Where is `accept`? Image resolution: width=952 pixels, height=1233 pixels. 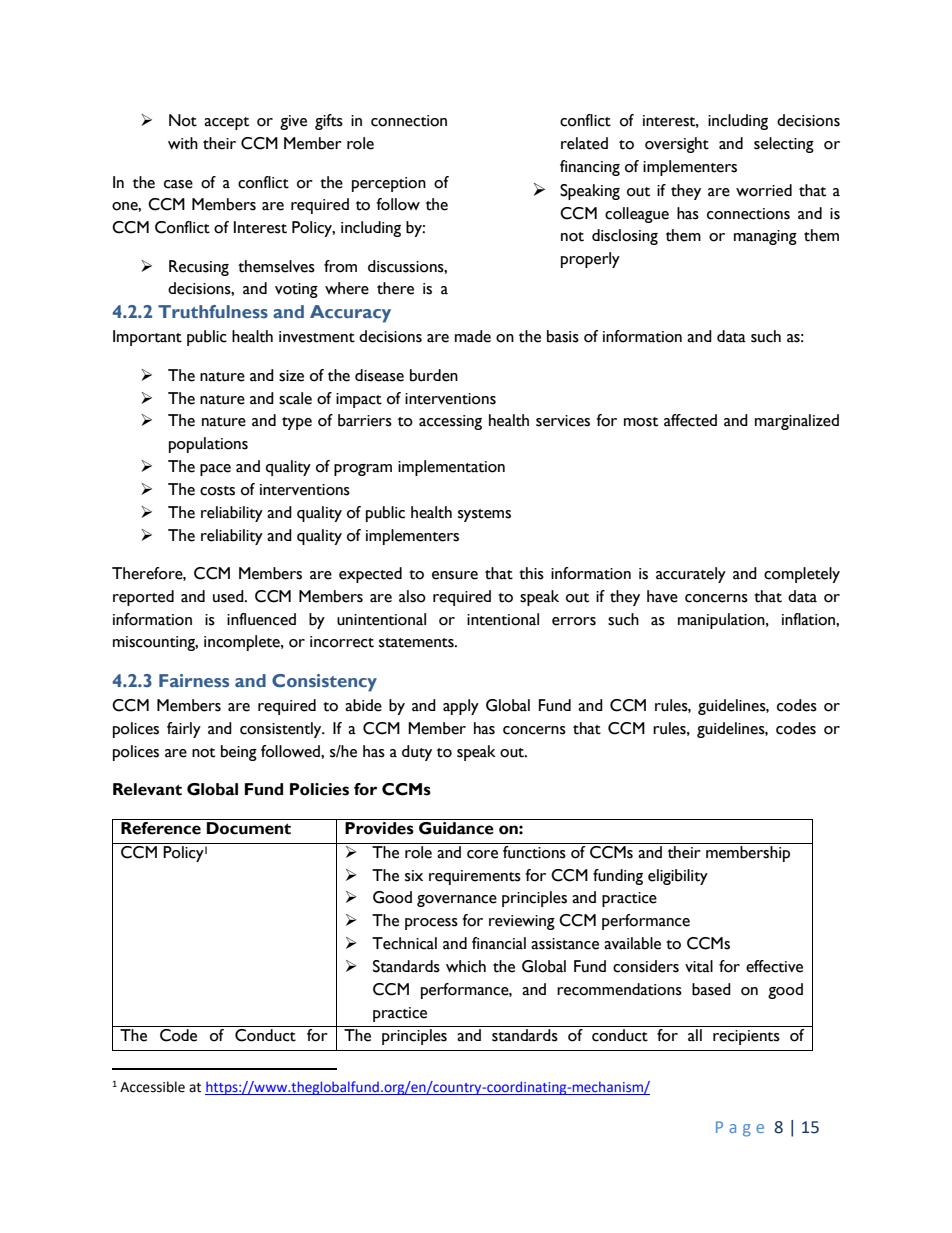
accept is located at coordinates (226, 123).
